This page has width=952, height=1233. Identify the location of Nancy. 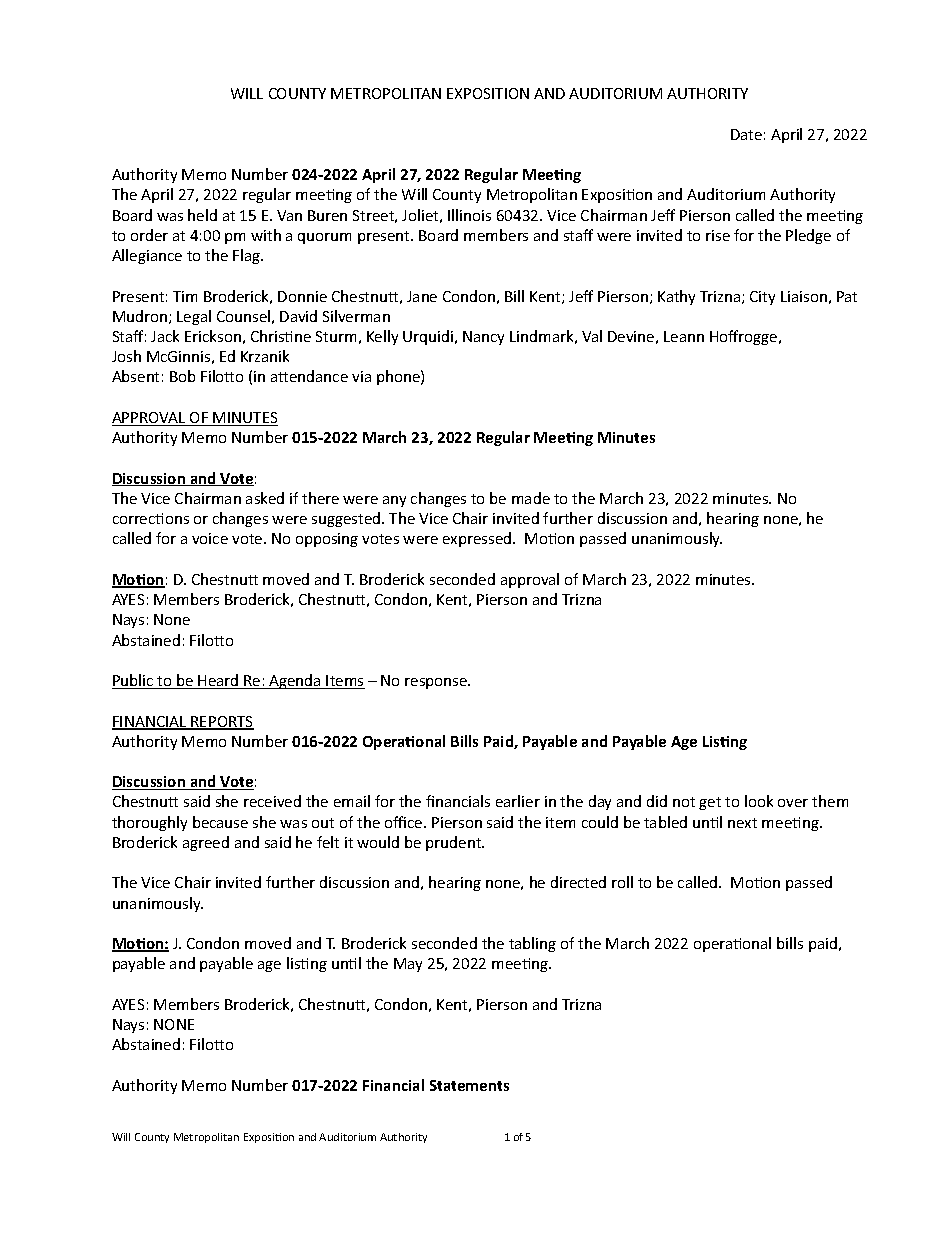
(483, 338).
